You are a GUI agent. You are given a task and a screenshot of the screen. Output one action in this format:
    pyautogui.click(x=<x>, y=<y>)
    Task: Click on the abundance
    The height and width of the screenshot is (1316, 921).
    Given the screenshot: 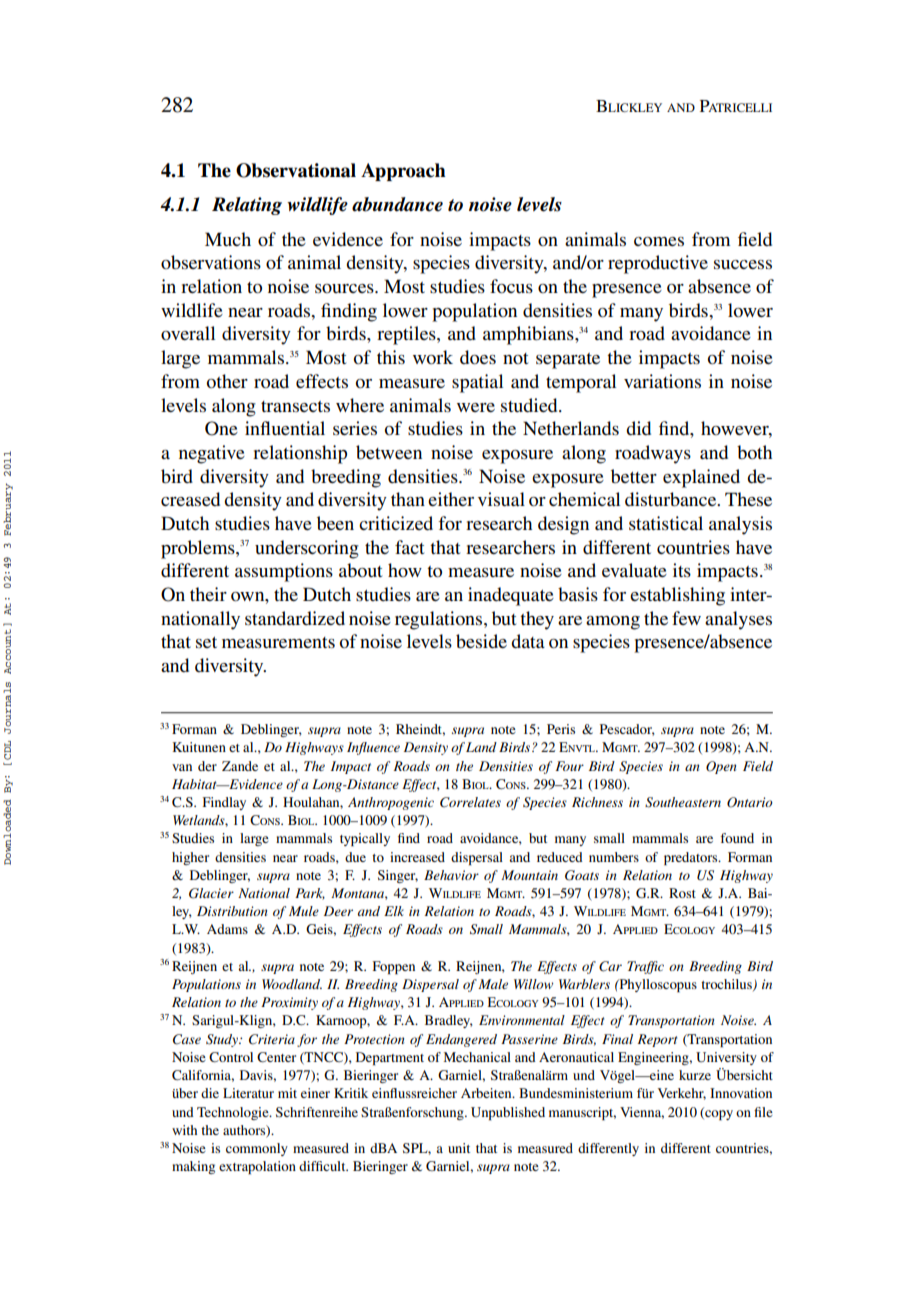 What is the action you would take?
    pyautogui.click(x=397, y=204)
